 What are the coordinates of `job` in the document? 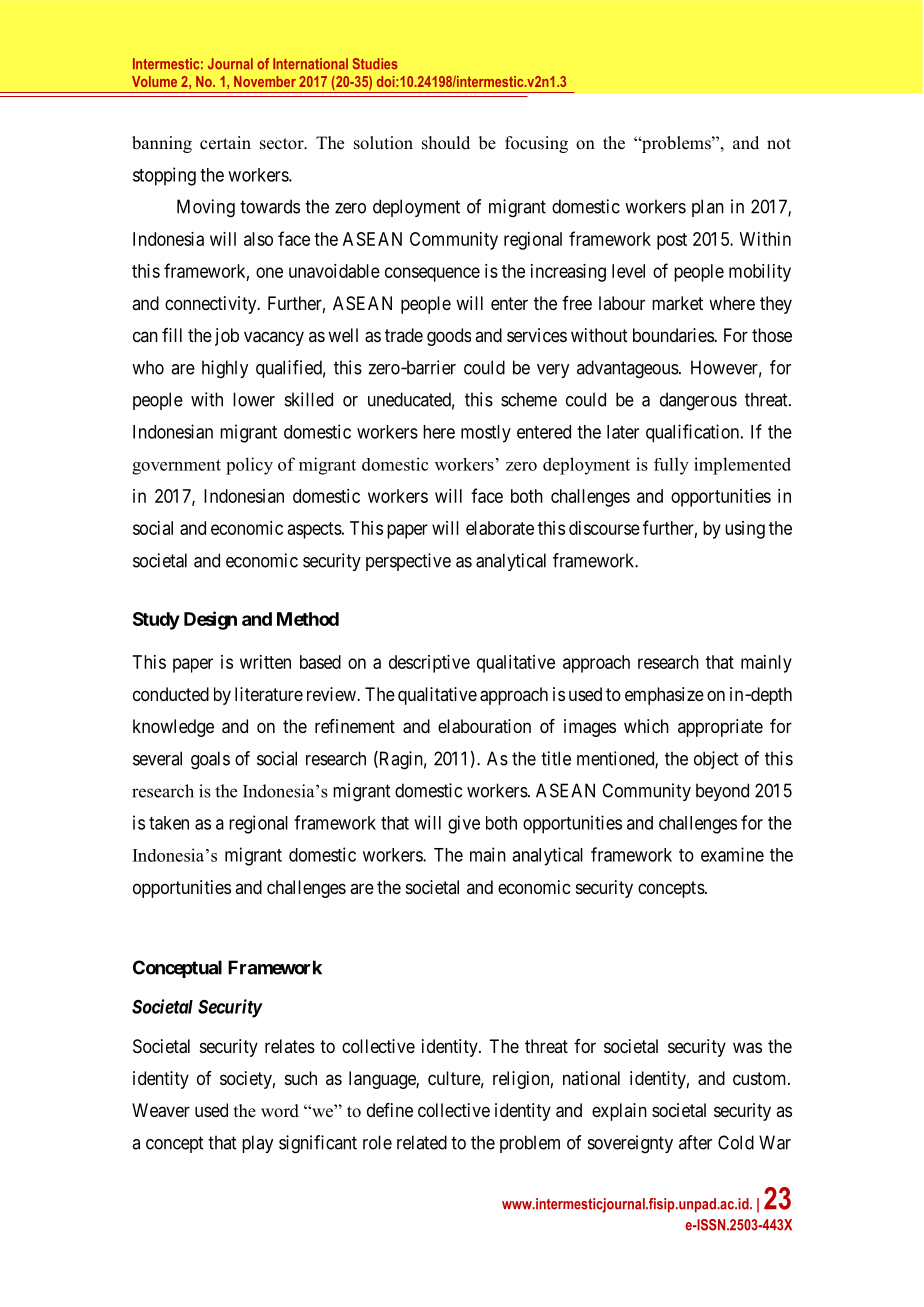 It's located at (227, 337).
